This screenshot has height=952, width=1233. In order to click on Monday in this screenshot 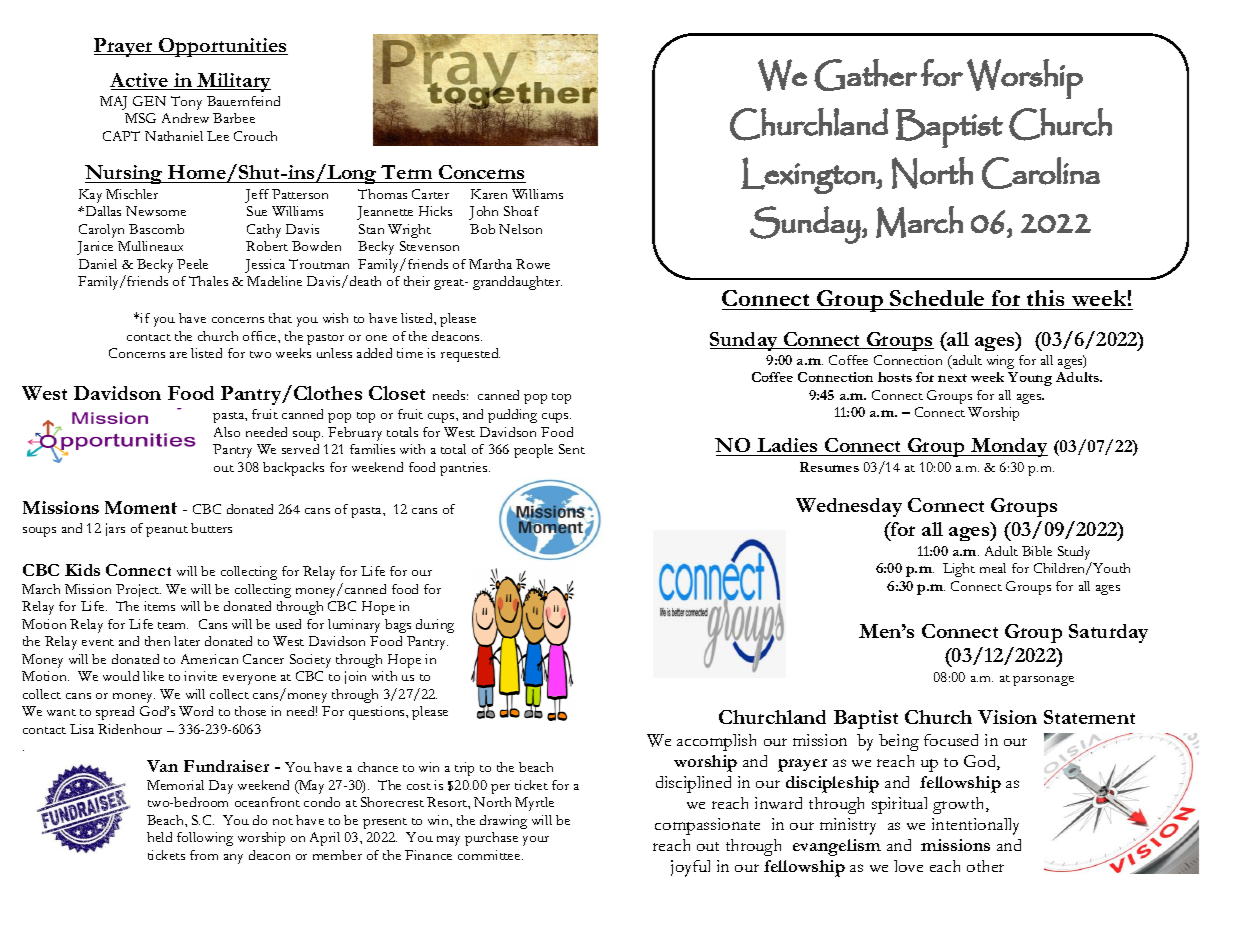, I will do `click(1008, 447)`.
